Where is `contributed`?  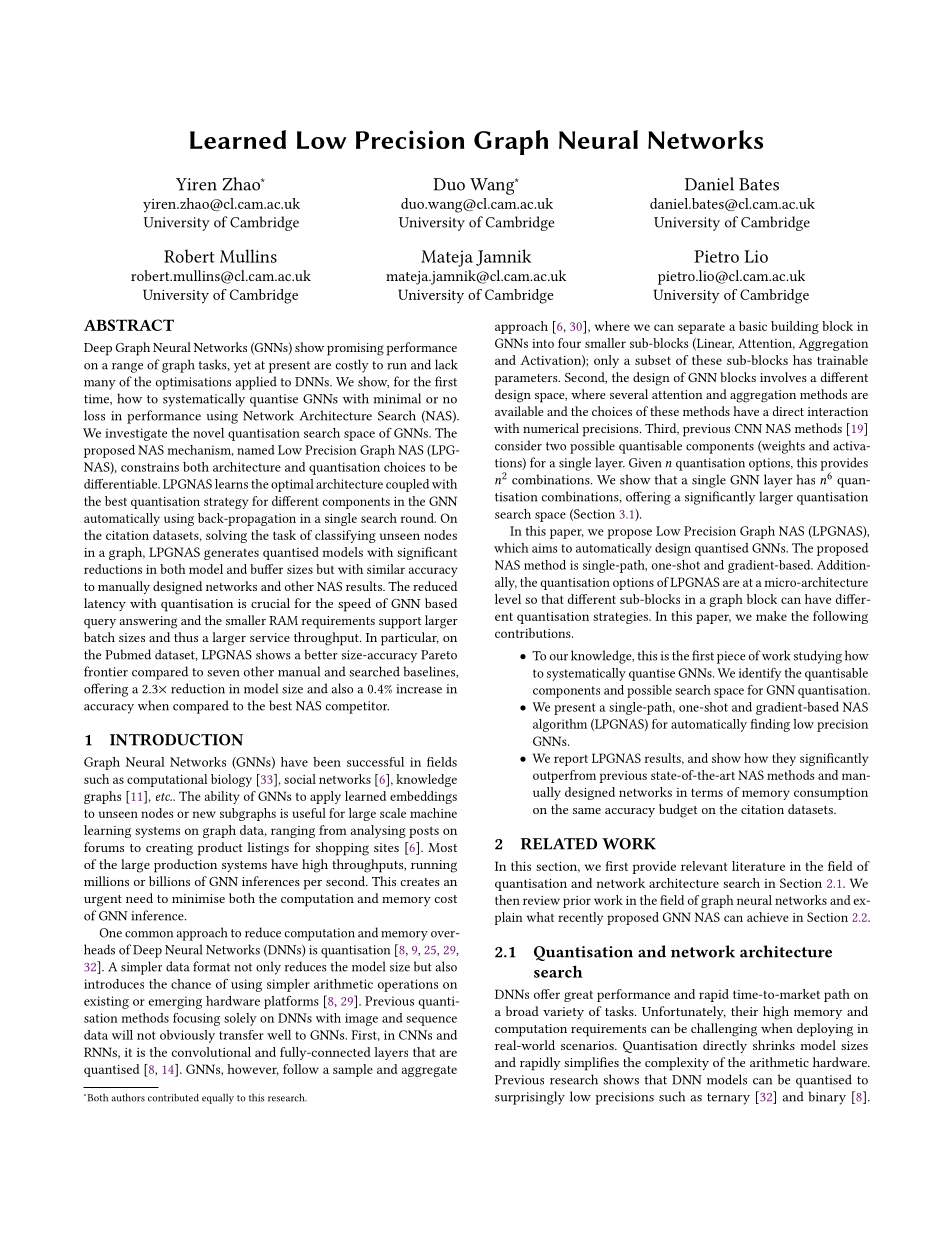 contributed is located at coordinates (173, 1097).
